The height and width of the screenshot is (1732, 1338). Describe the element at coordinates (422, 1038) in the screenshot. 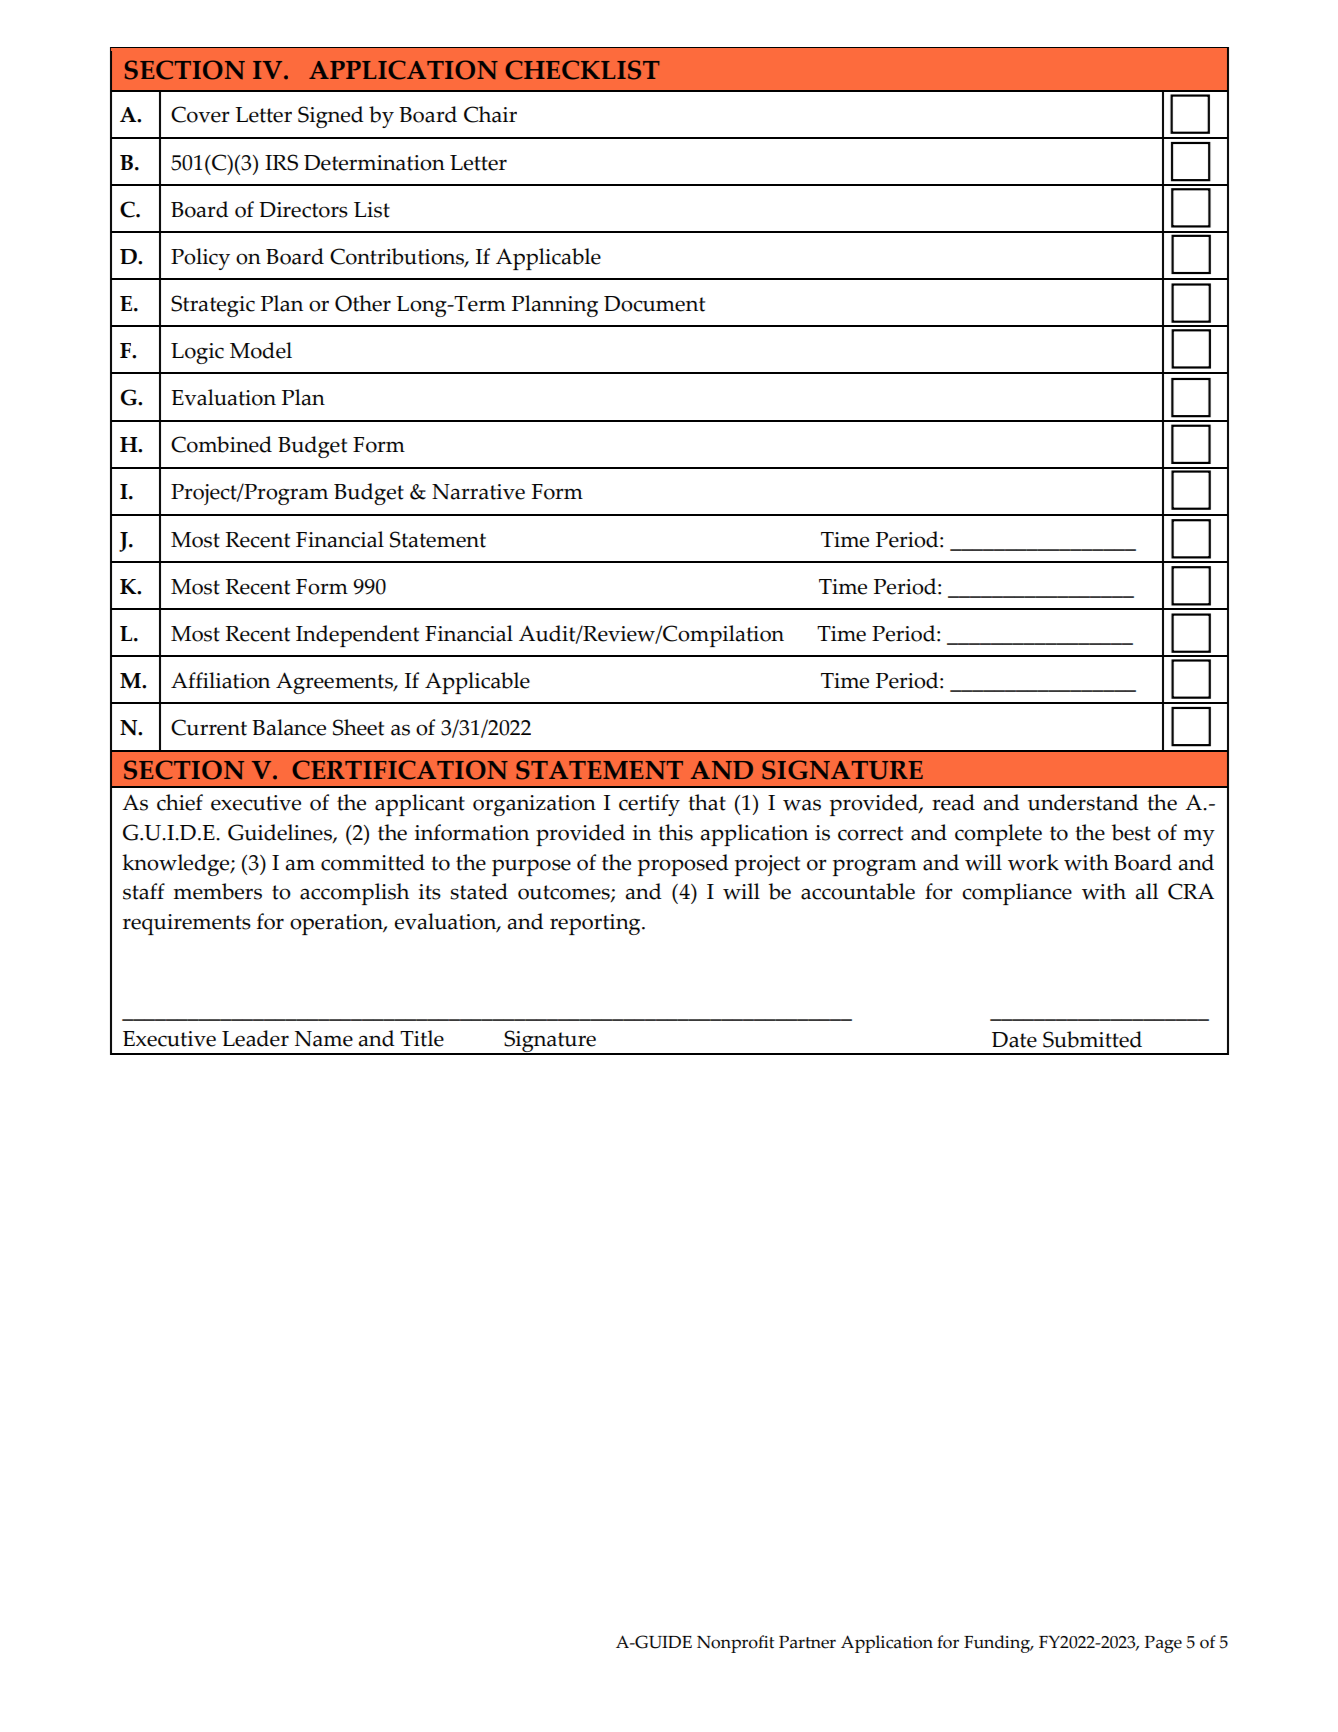

I see `Title` at that location.
